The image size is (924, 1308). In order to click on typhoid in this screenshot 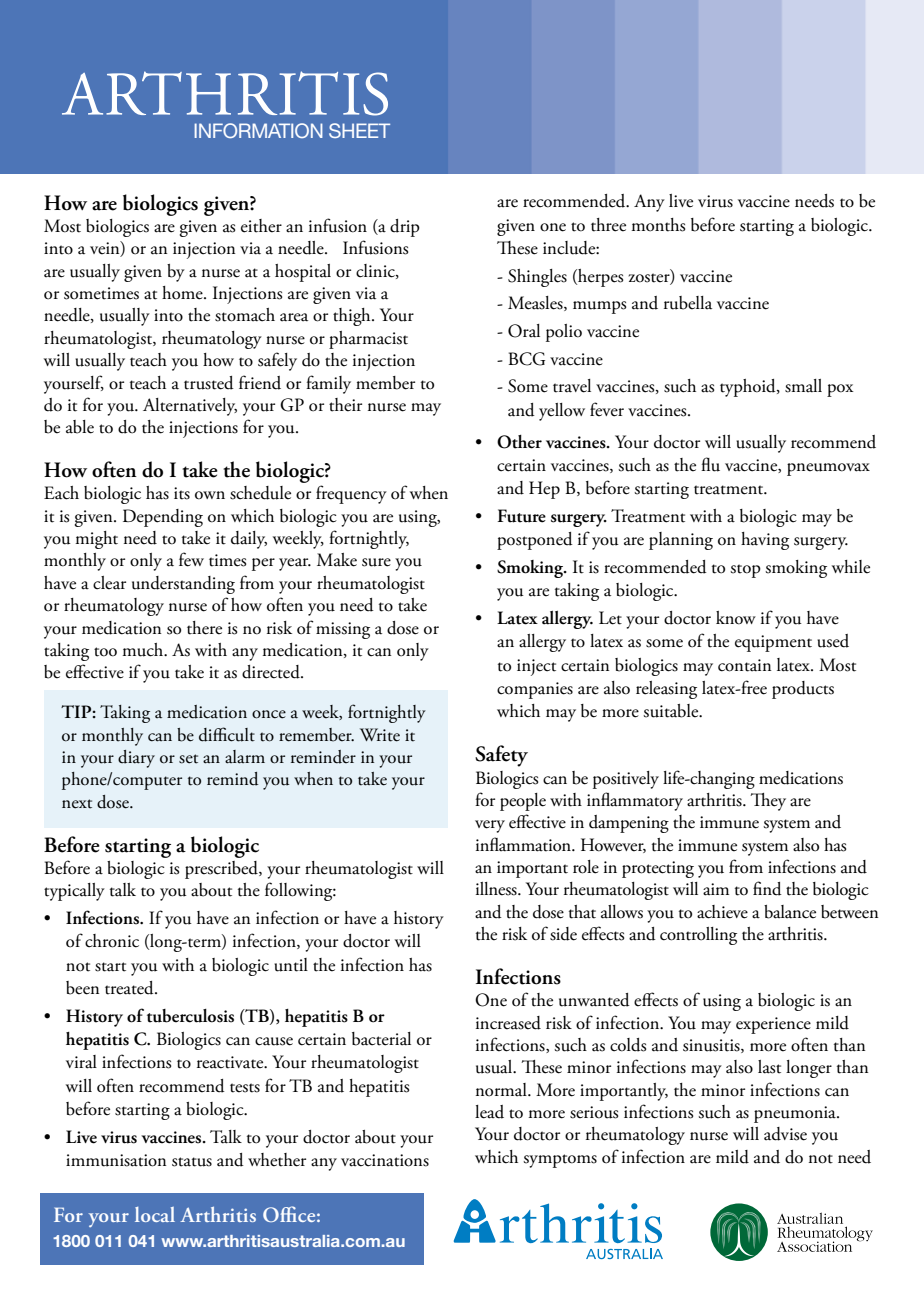, I will do `click(749, 388)`.
